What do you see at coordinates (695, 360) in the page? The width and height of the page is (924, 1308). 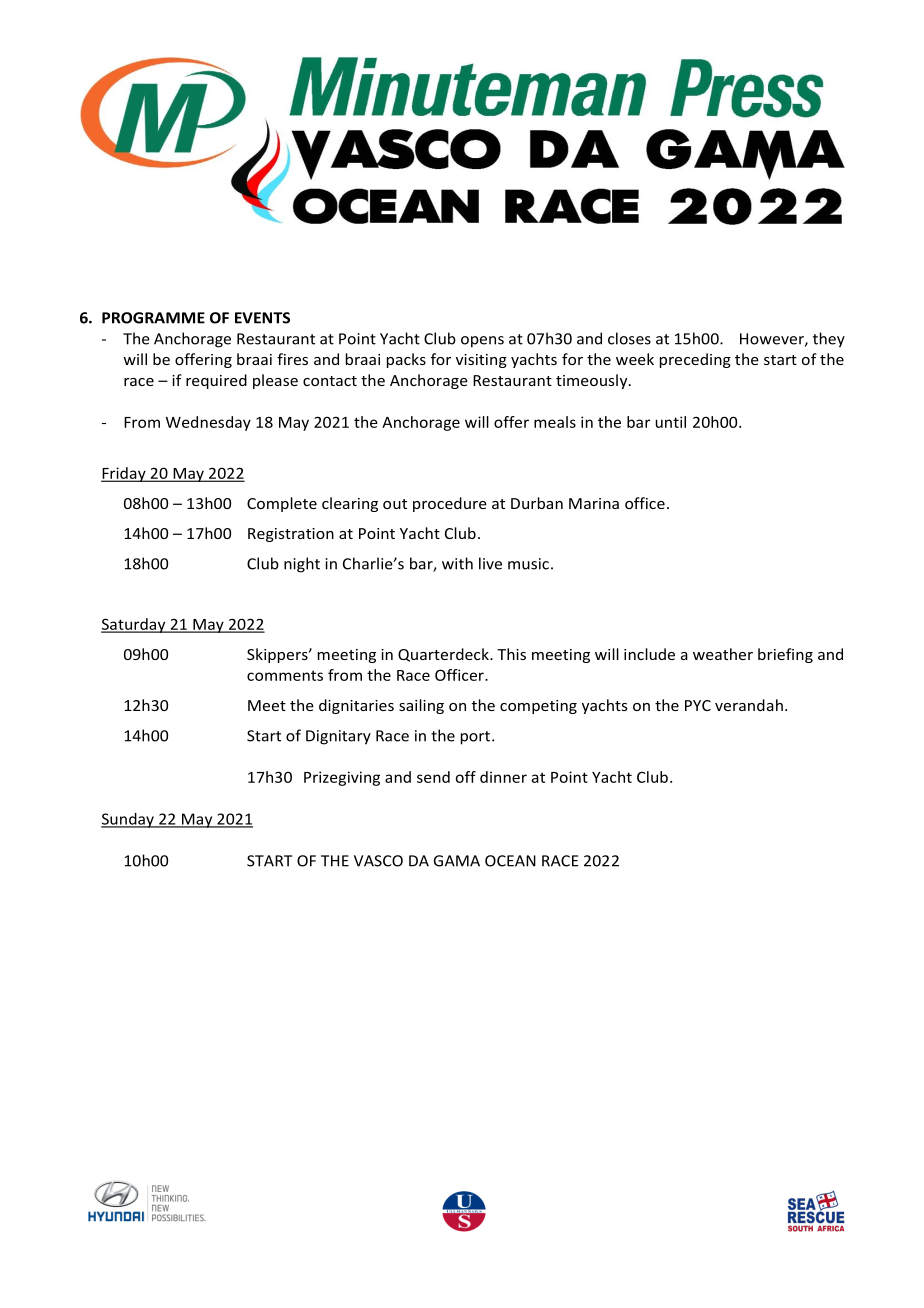 I see `preceding` at bounding box center [695, 360].
